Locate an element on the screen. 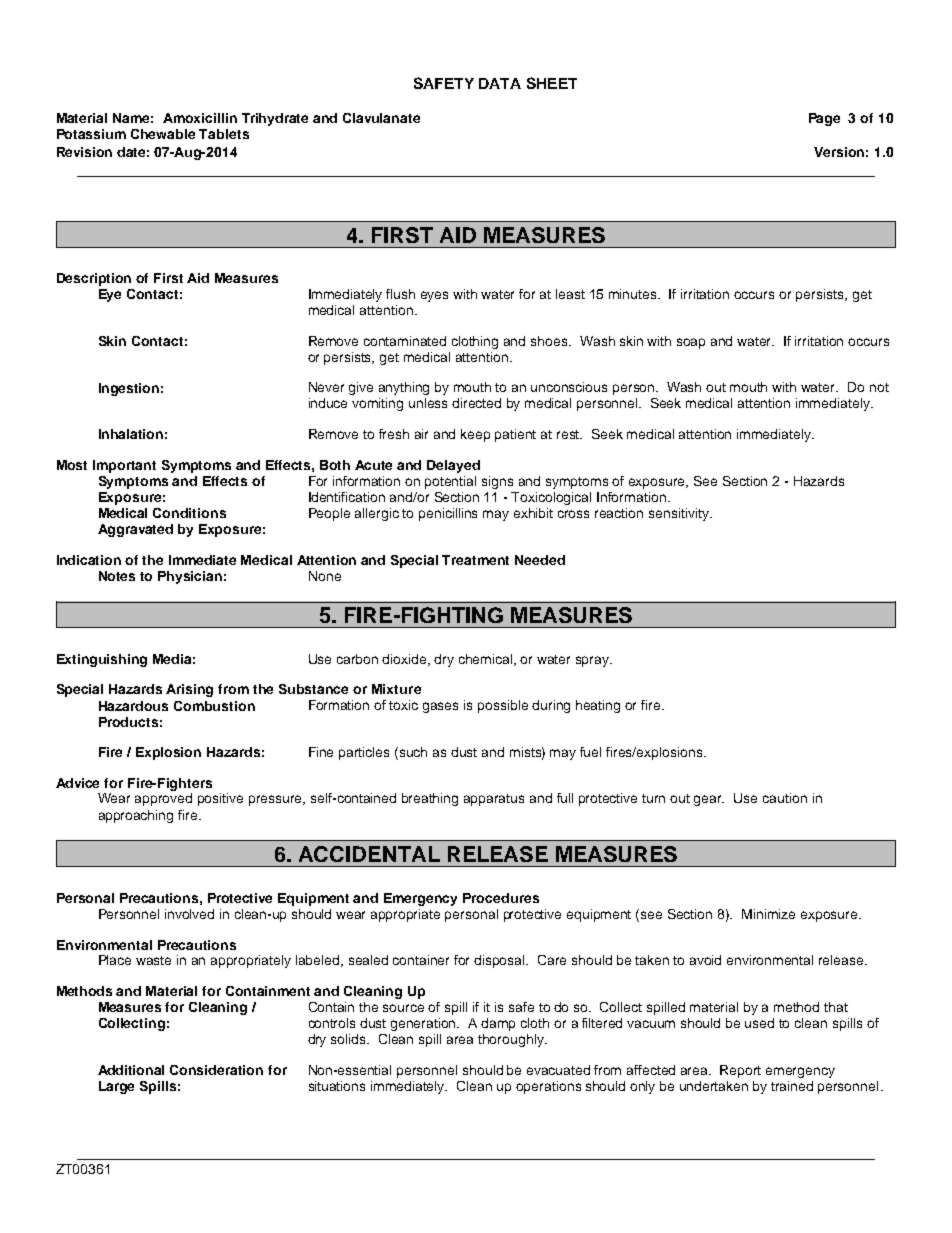  sensitivity is located at coordinates (680, 514).
